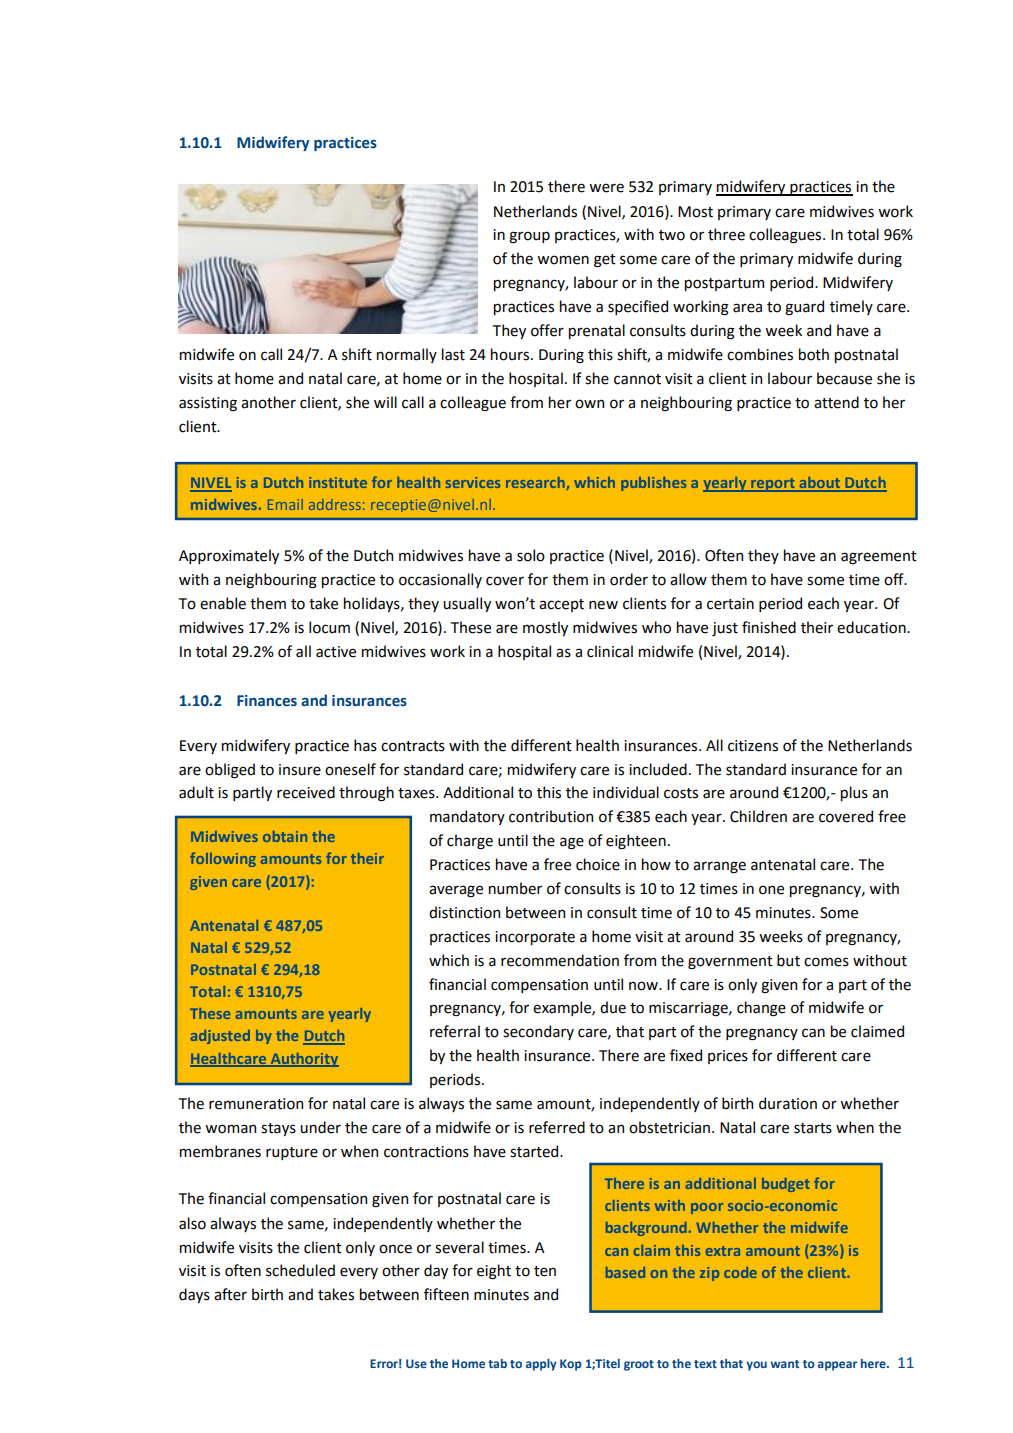 This screenshot has width=1013, height=1433. I want to click on normally, so click(407, 355).
